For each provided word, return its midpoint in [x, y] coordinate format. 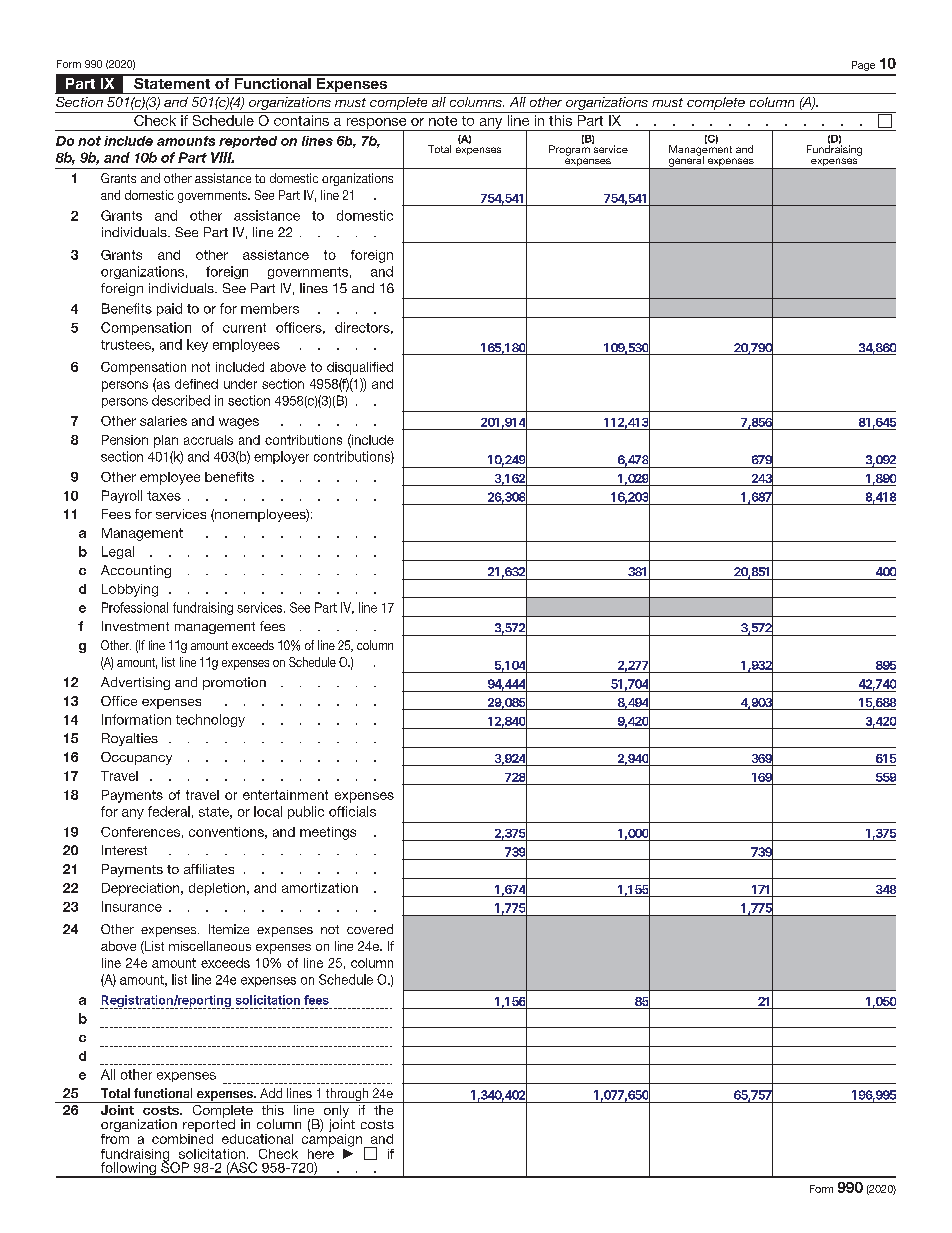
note [443, 121]
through [347, 1095]
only [336, 1111]
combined [182, 1137]
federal [169, 811]
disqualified [360, 368]
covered [370, 929]
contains [301, 120]
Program [569, 149]
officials [352, 811]
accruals [208, 440]
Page [863, 66]
